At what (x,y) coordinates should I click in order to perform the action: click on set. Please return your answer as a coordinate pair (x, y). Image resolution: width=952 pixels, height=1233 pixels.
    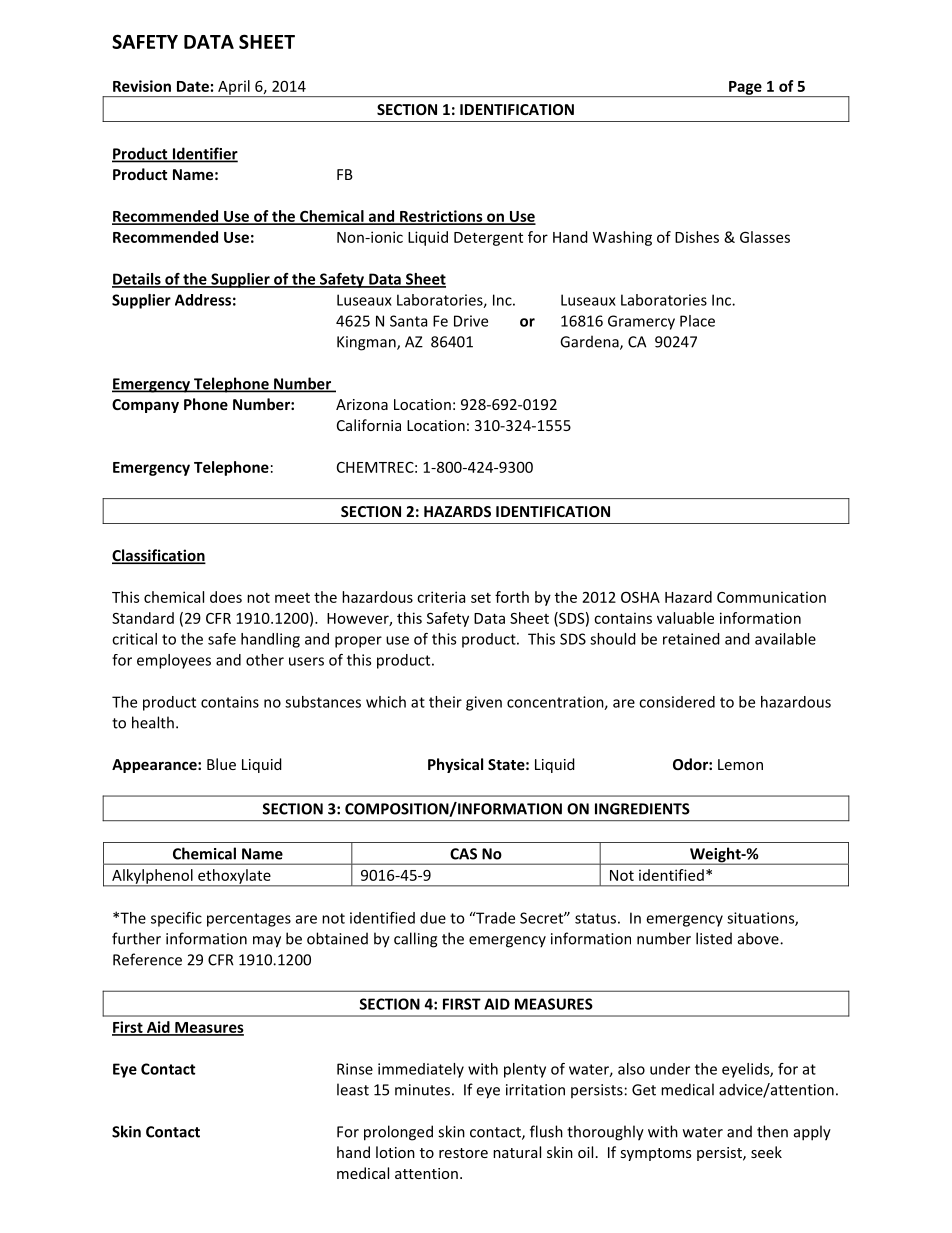
    Looking at the image, I should click on (481, 598).
